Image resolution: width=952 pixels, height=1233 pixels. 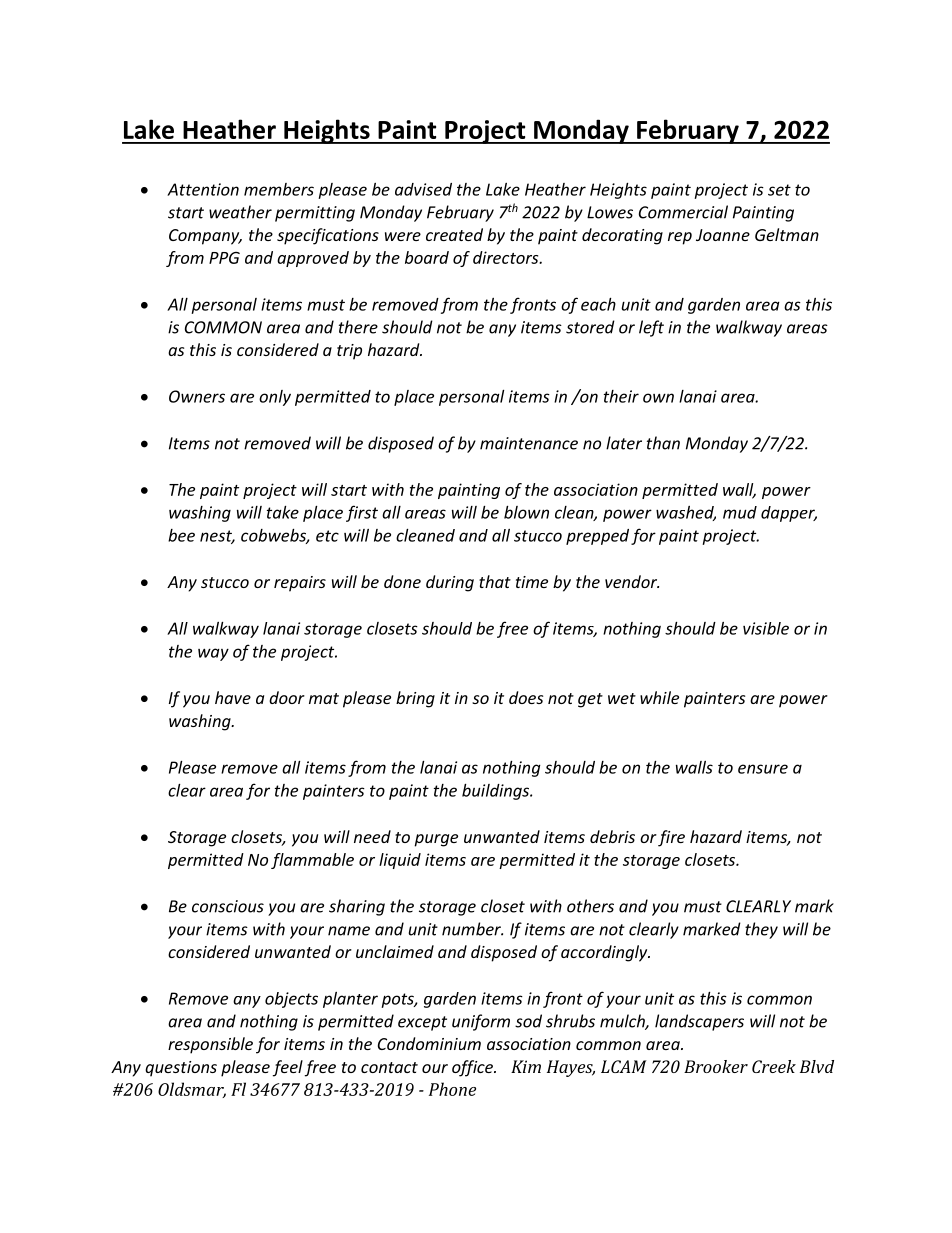 What do you see at coordinates (526, 512) in the document?
I see `blown` at bounding box center [526, 512].
